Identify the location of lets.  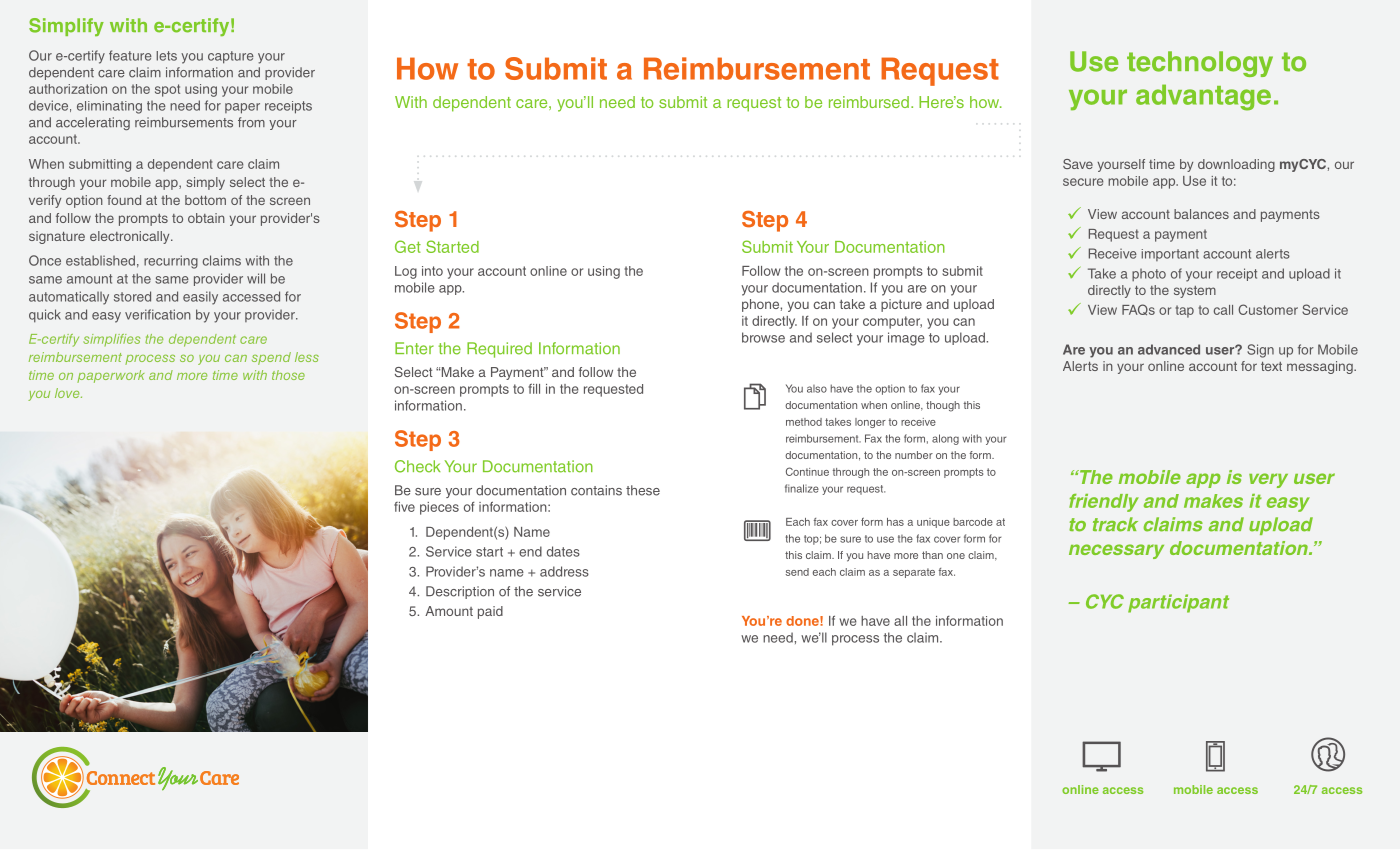
(166, 56).
